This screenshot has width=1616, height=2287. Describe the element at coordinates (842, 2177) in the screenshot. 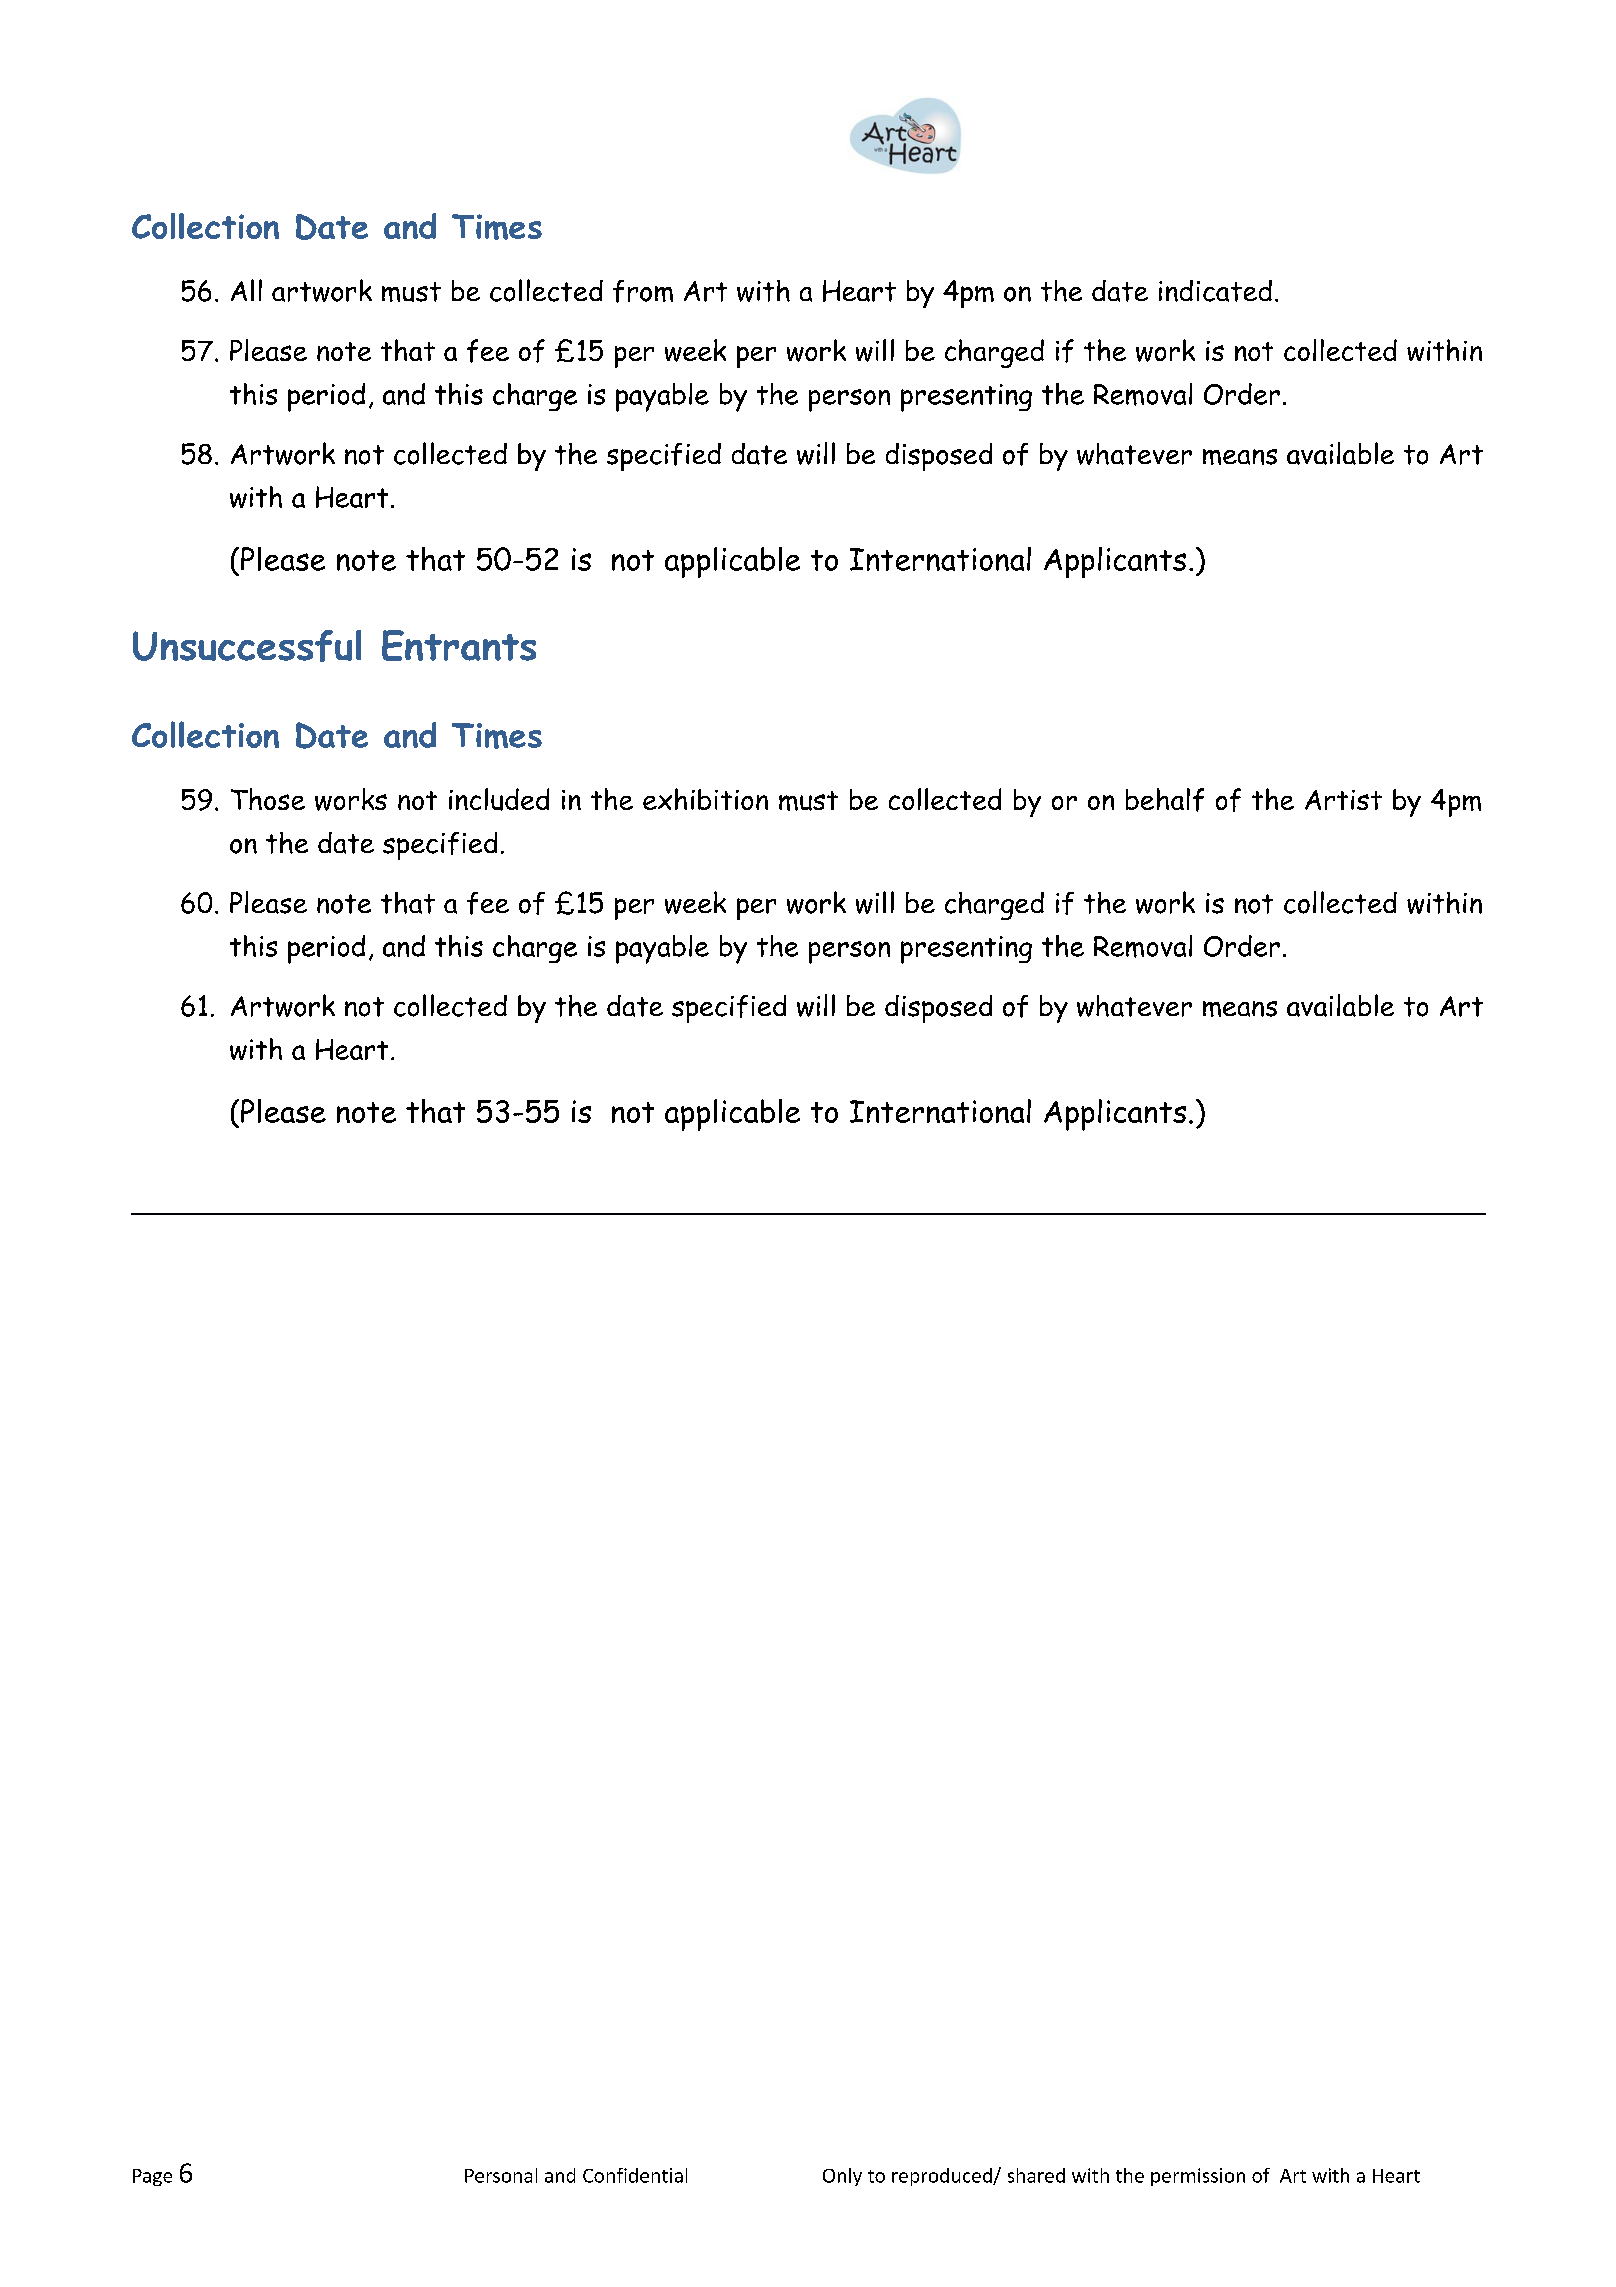

I see `Only` at that location.
